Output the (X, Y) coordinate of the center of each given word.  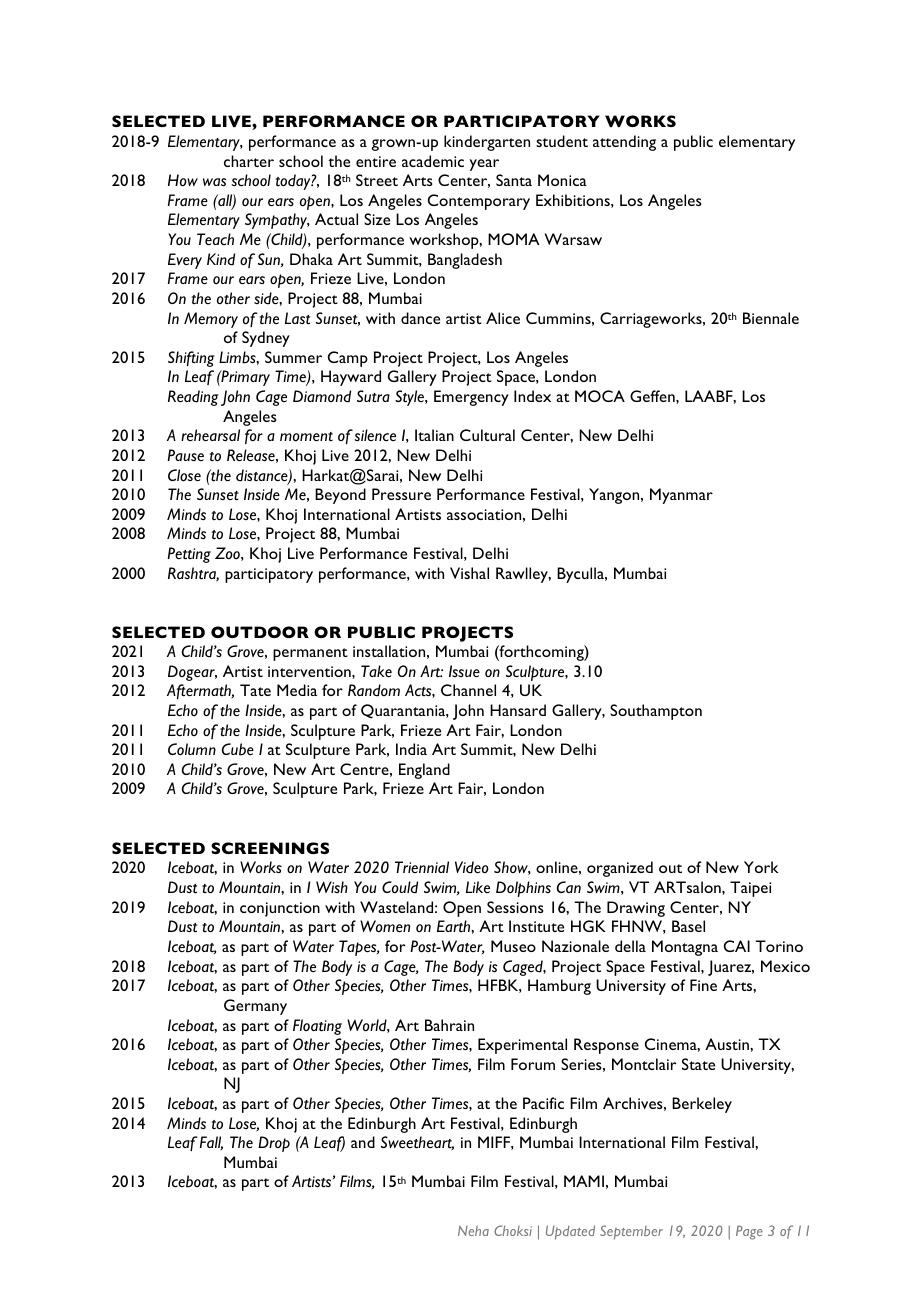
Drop (274, 1144)
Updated (570, 1232)
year (484, 165)
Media (297, 690)
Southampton (656, 712)
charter (249, 161)
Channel (468, 690)
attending (624, 143)
